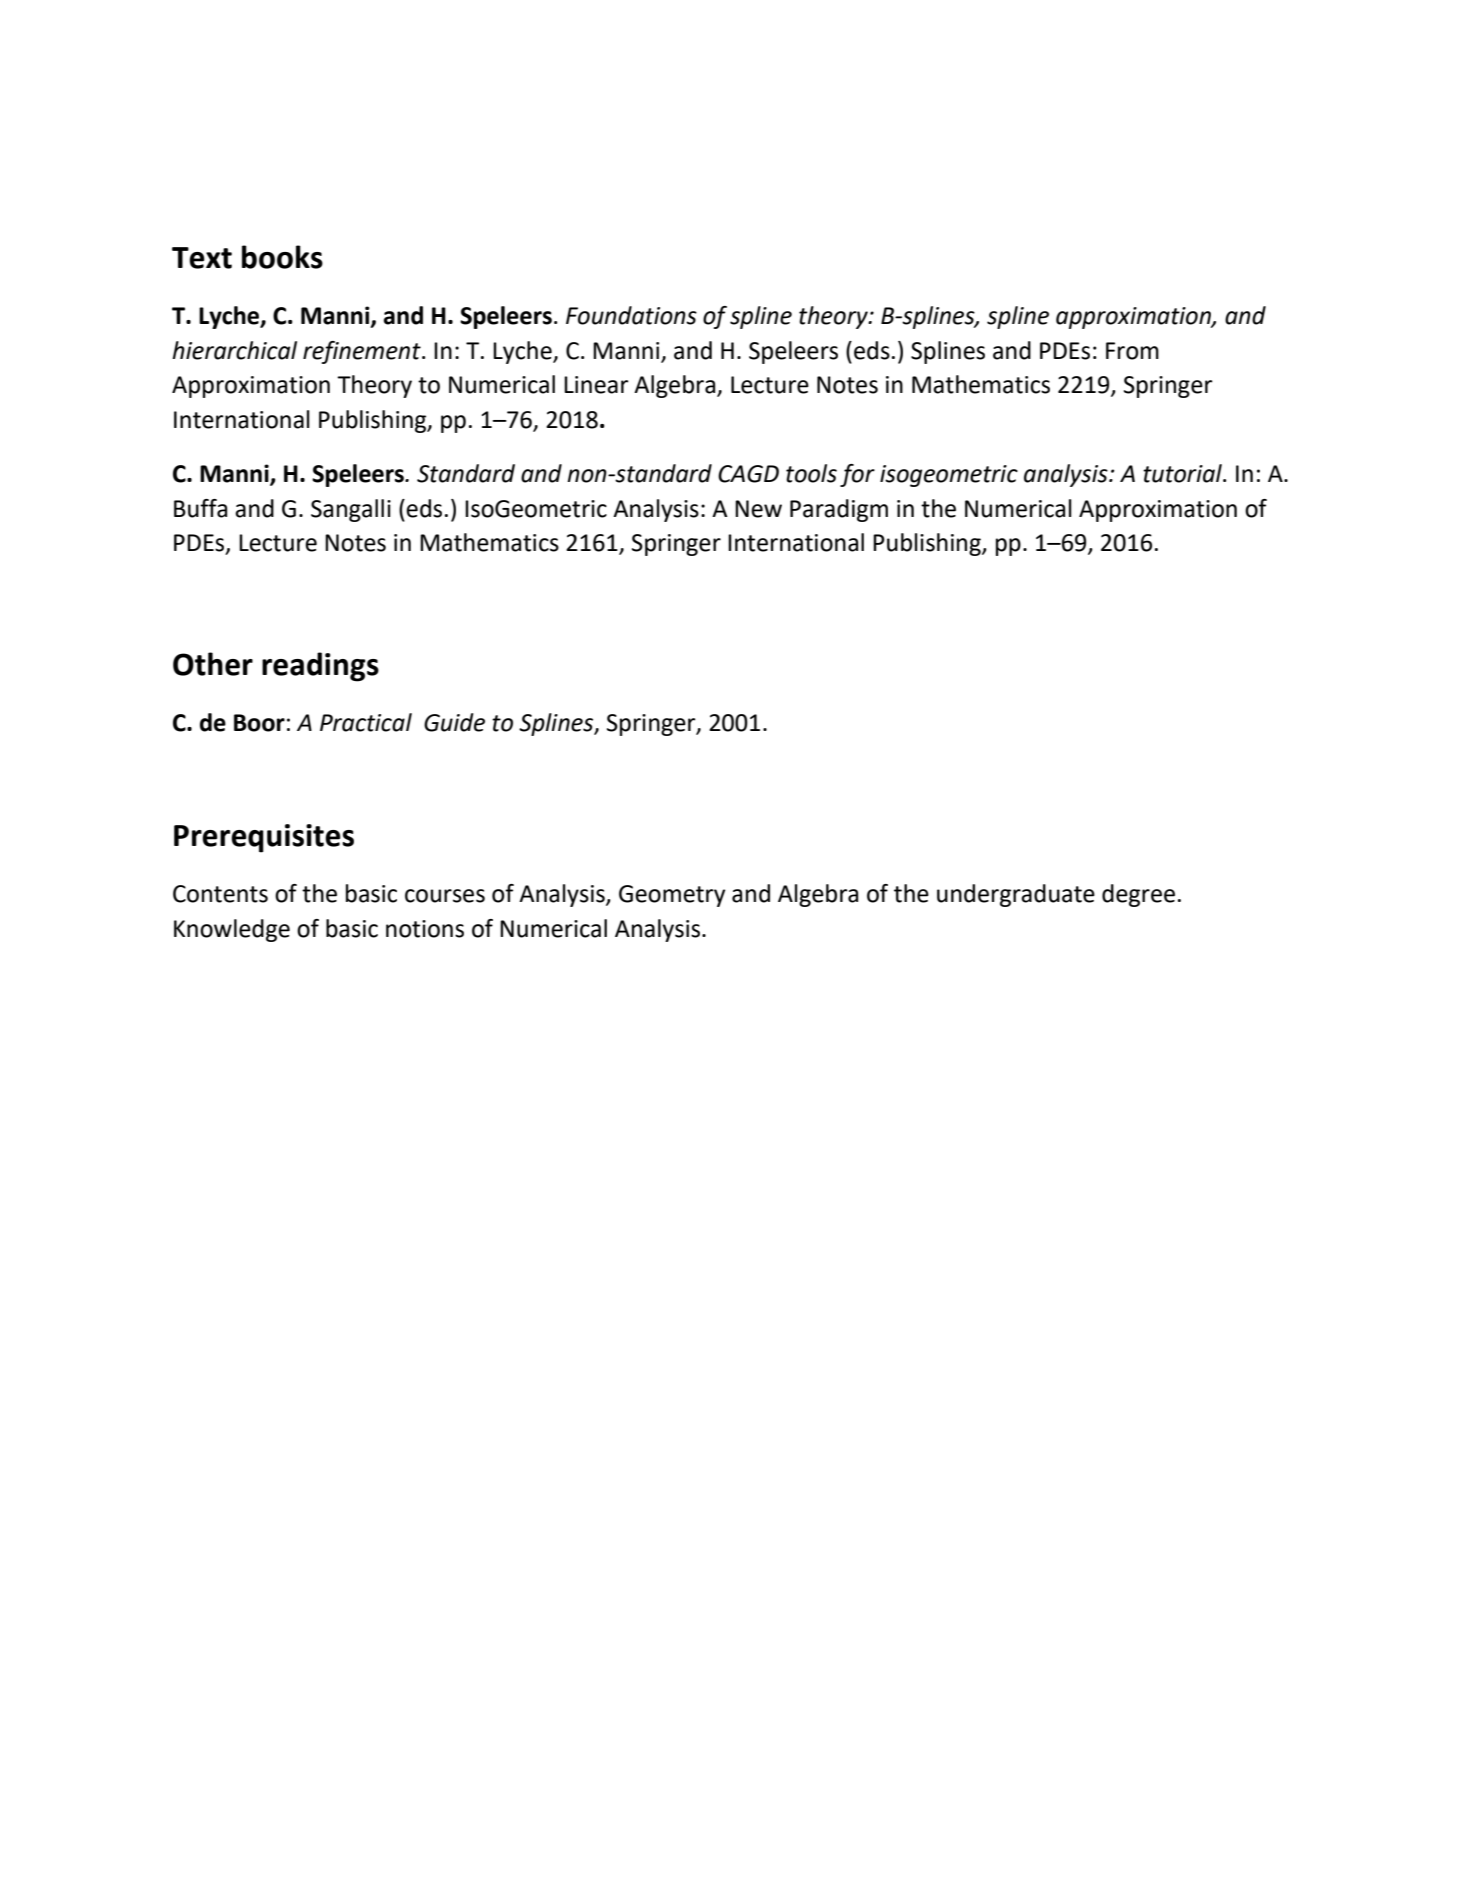 The width and height of the document is (1464, 1894). I want to click on Paradigm, so click(839, 510).
